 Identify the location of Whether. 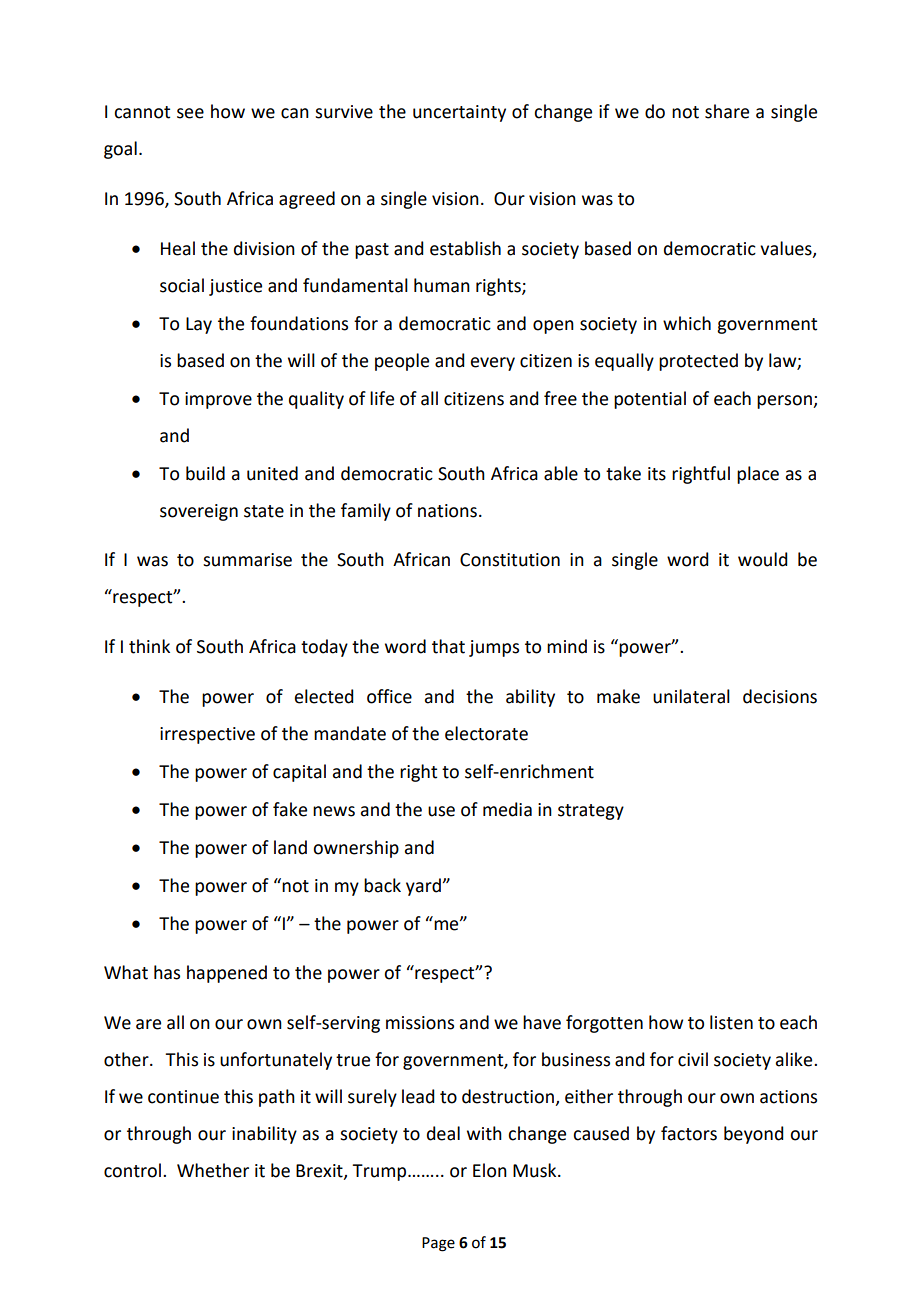
(213, 1170).
